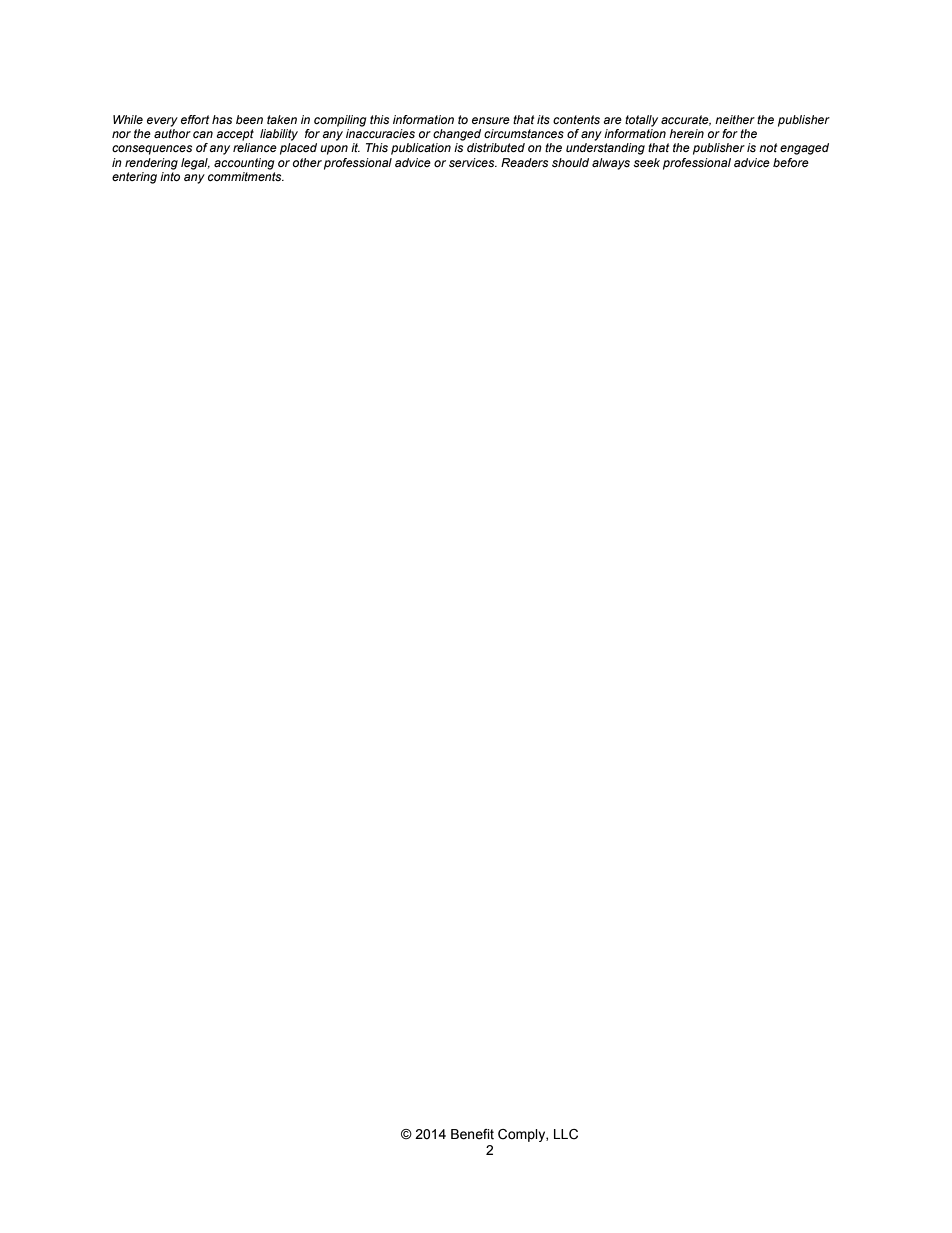 This screenshot has height=1233, width=952. Describe the element at coordinates (566, 1134) in the screenshot. I see `LLC` at that location.
